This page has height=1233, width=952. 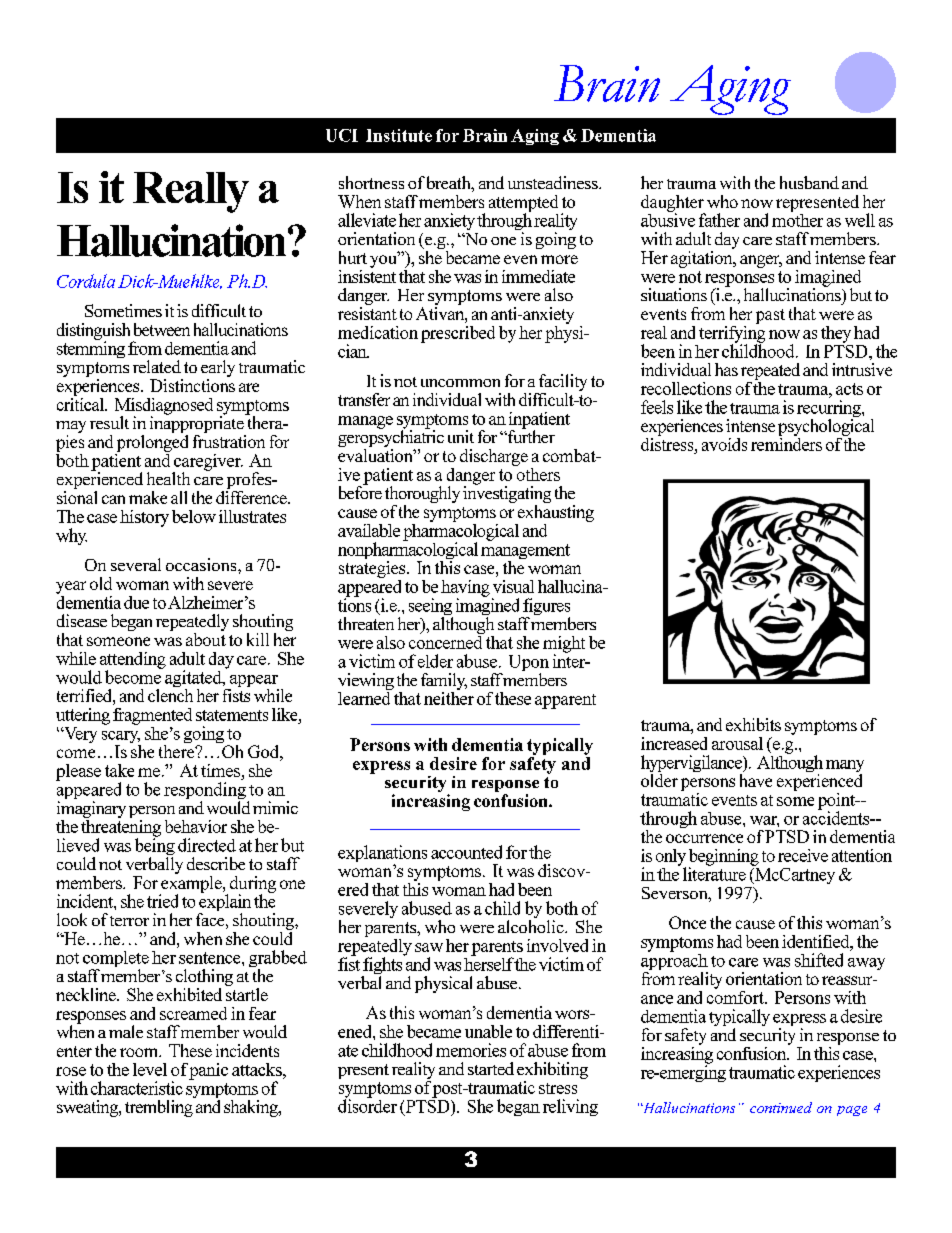 I want to click on husband, so click(x=809, y=182).
